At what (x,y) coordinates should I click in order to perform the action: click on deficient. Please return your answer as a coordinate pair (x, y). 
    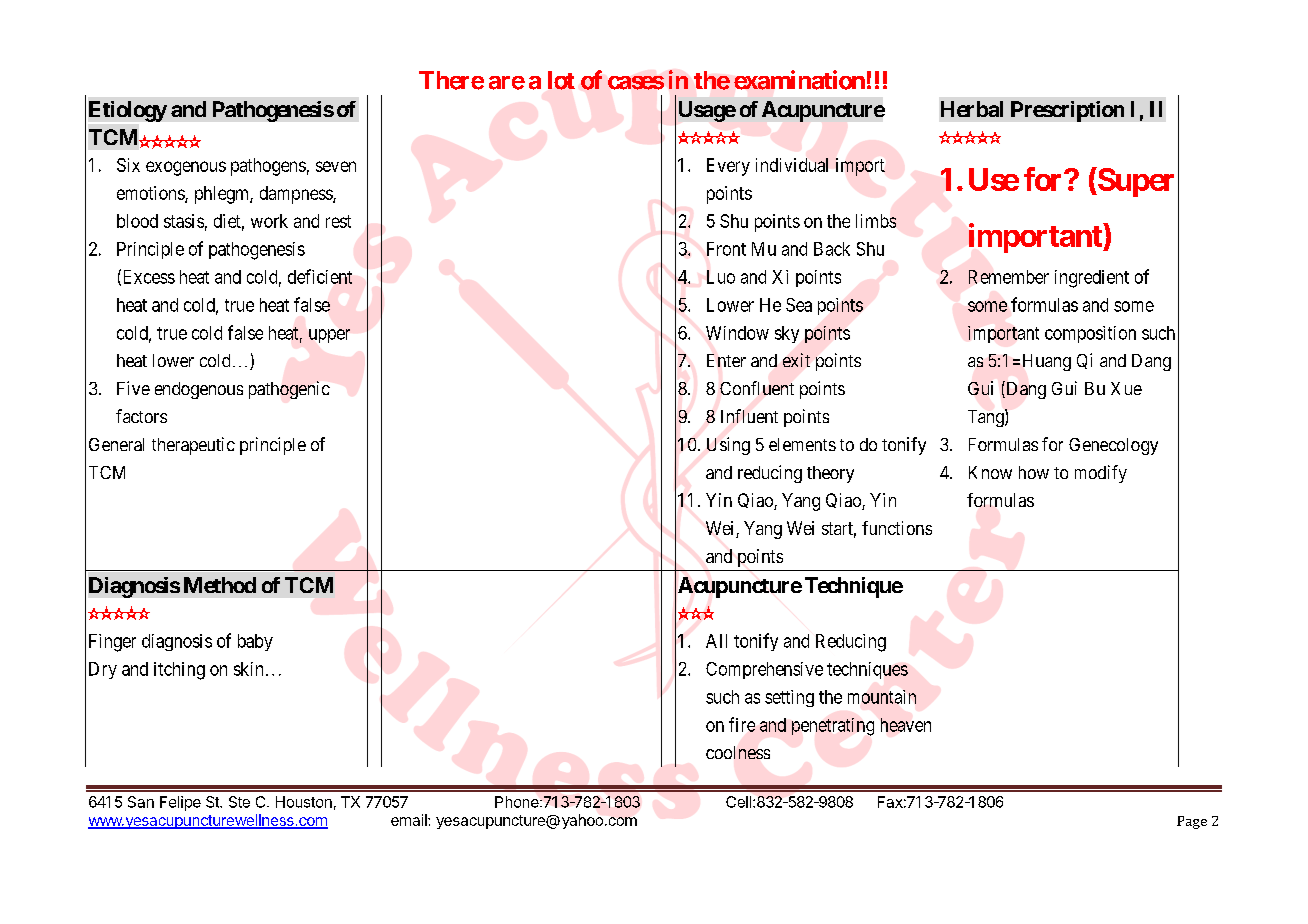
    Looking at the image, I should click on (320, 276).
